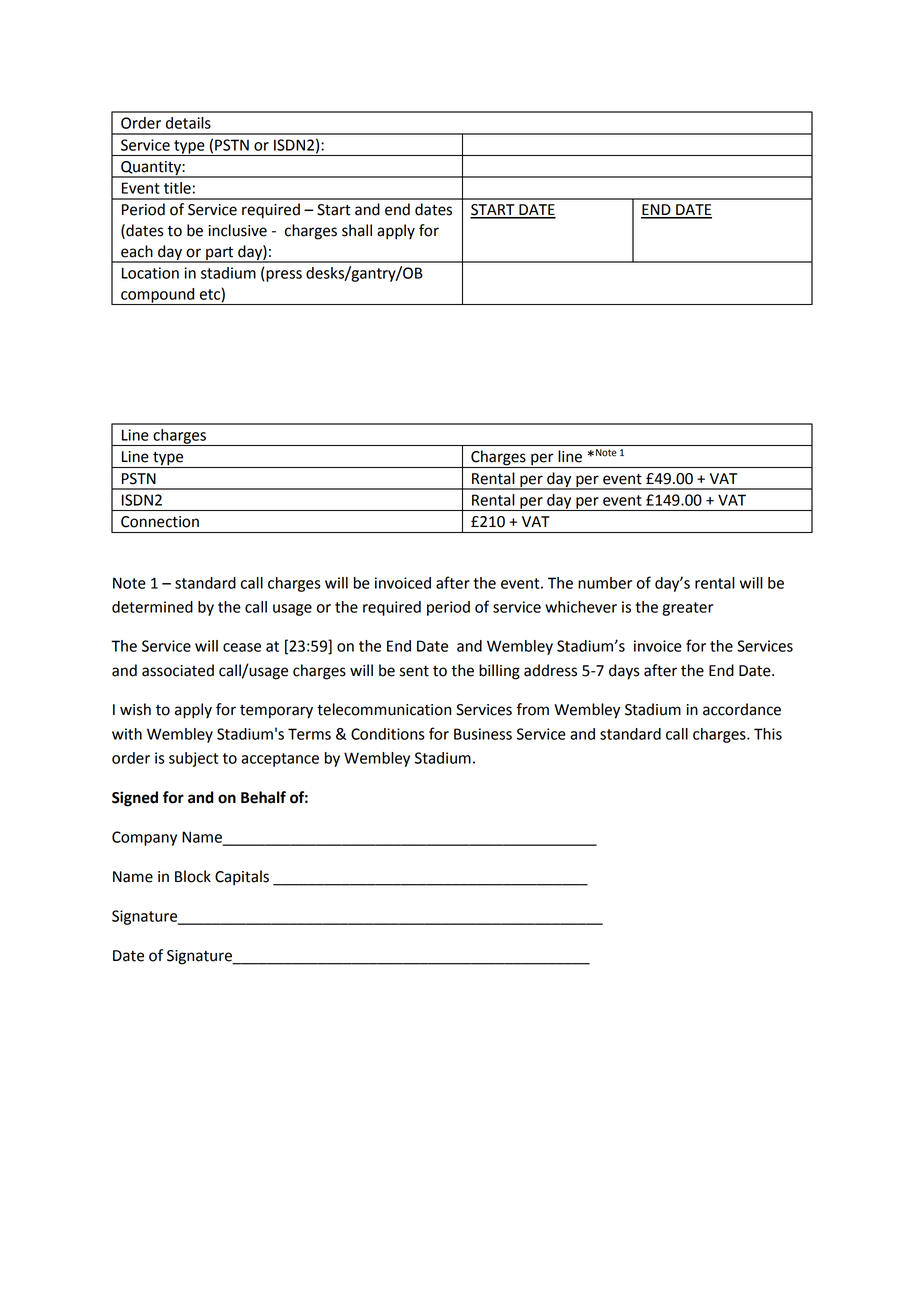 The width and height of the screenshot is (924, 1308). Describe the element at coordinates (581, 607) in the screenshot. I see `whichever` at that location.
